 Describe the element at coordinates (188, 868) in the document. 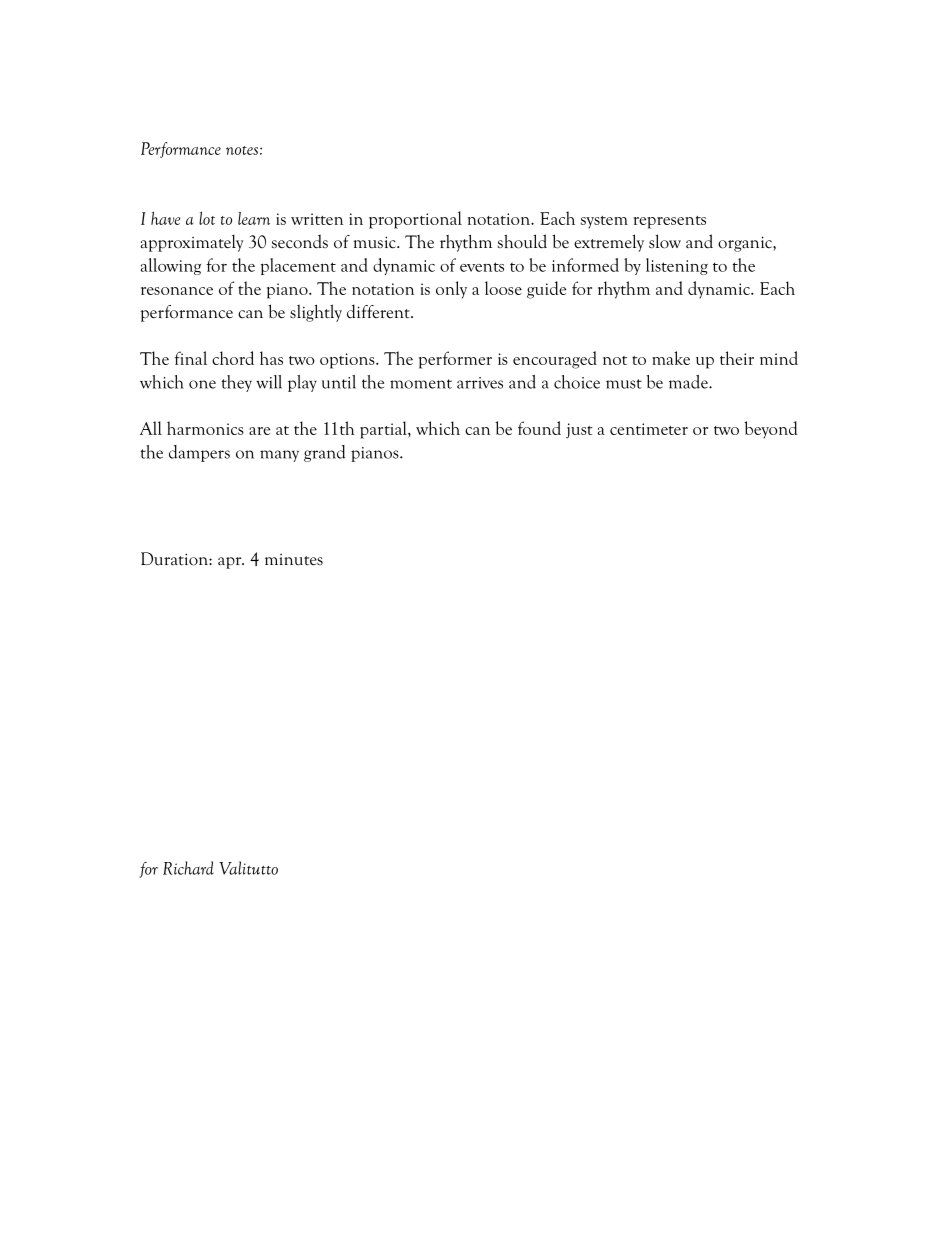

I see `Richard` at that location.
